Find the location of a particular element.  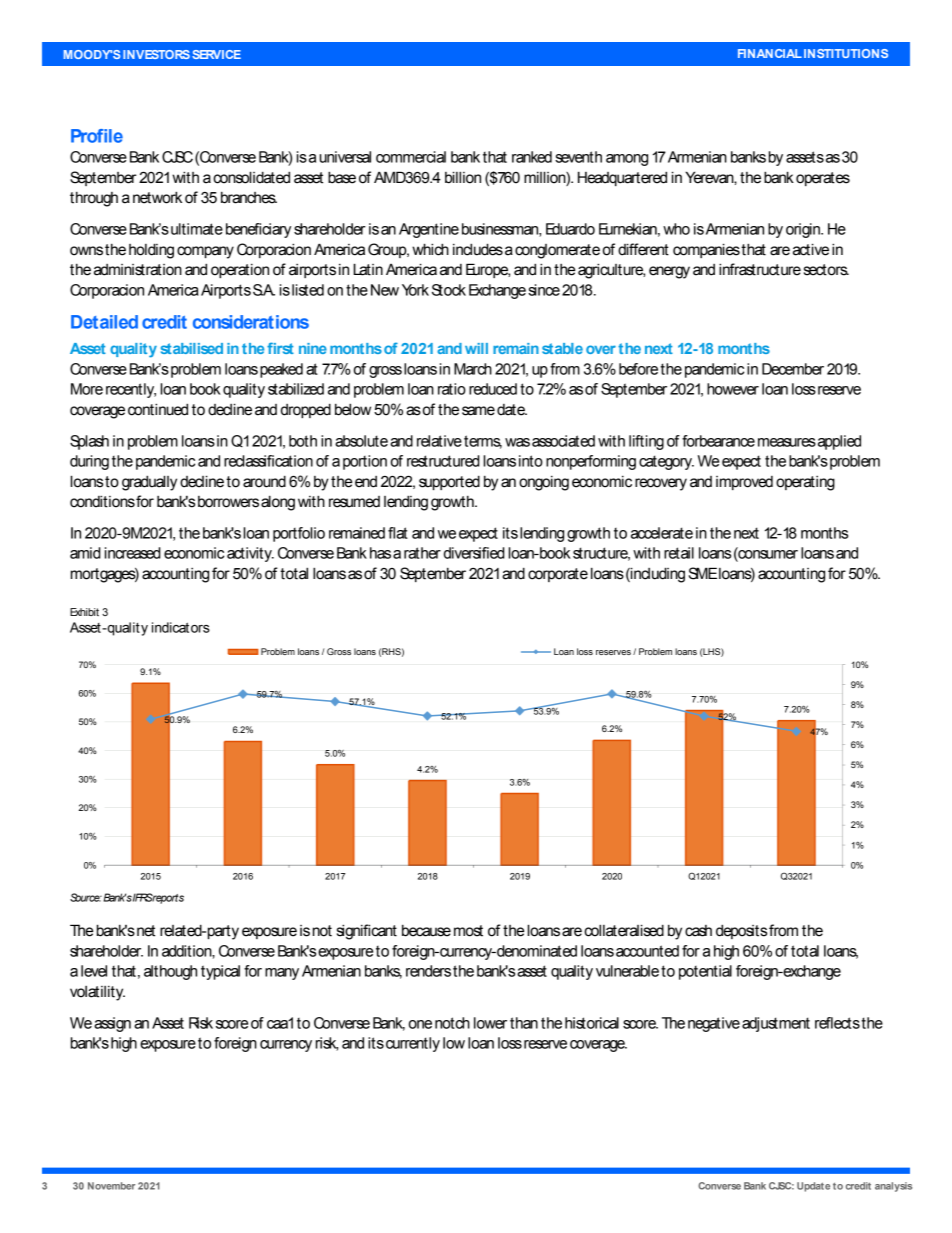

FINANCIAL is located at coordinates (770, 53).
